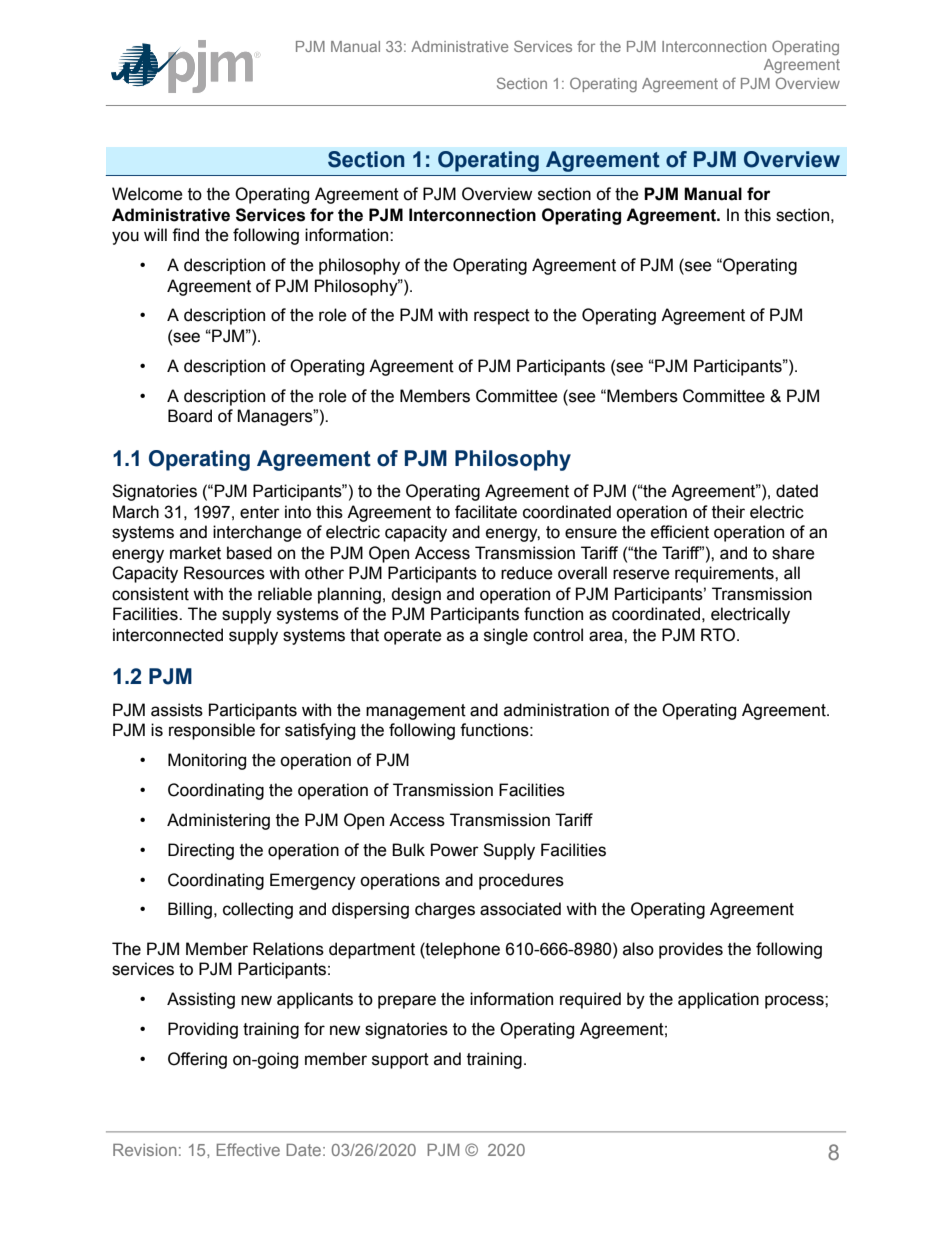 The image size is (952, 1233). Describe the element at coordinates (719, 635) in the image. I see `RTO` at that location.
